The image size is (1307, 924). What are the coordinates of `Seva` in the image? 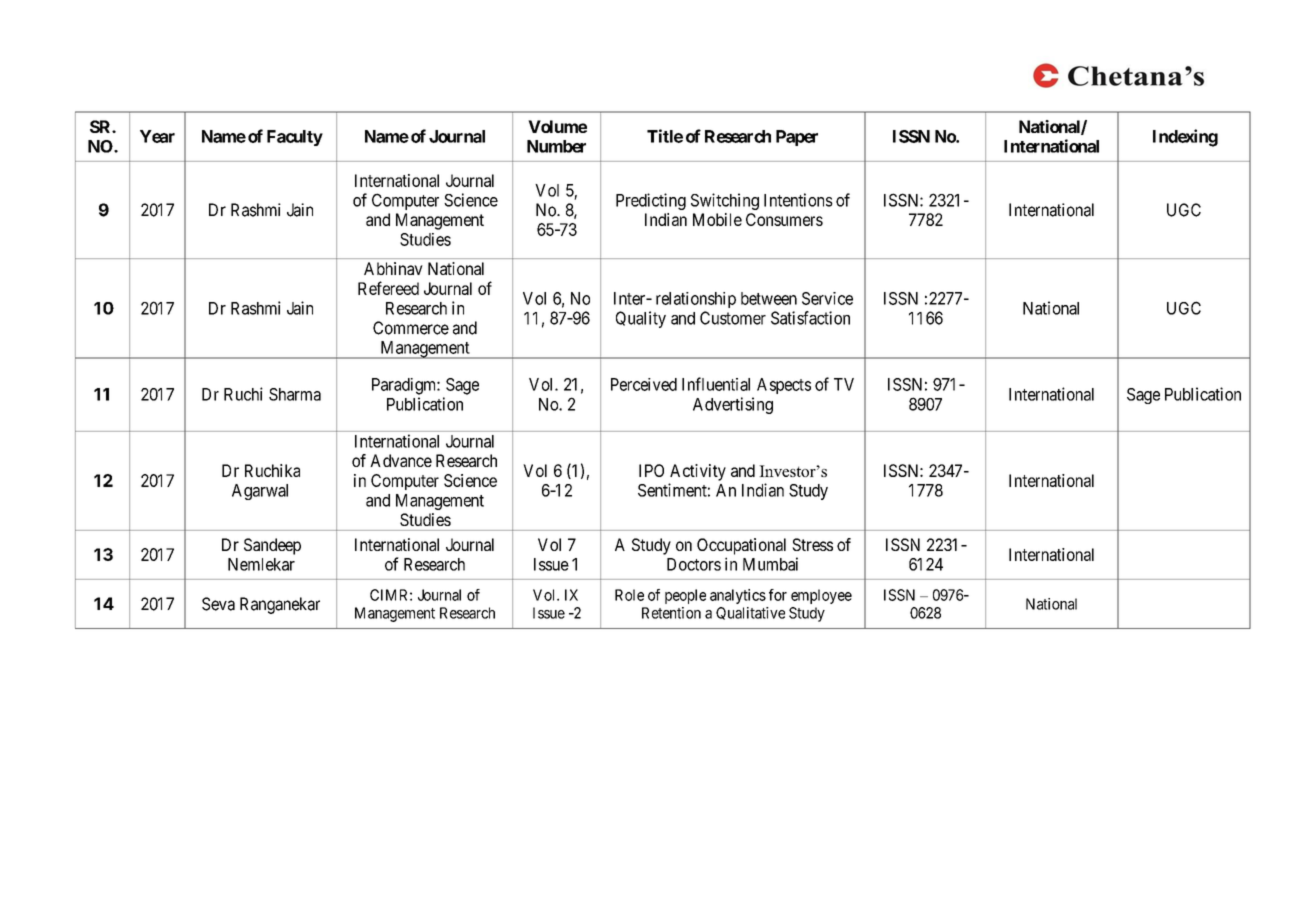 It's located at (218, 604).
